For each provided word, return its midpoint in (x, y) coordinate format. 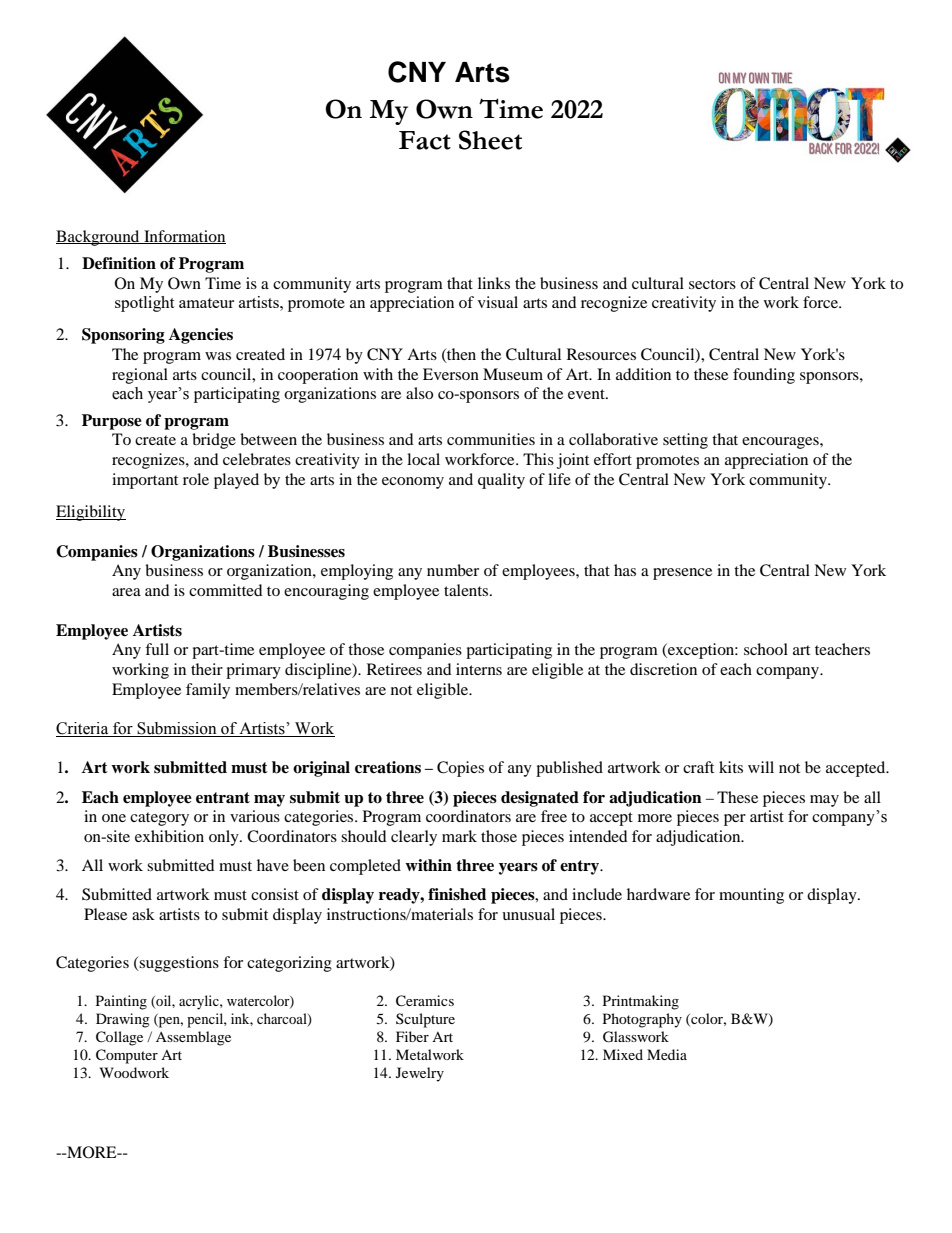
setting (685, 441)
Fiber (412, 1036)
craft (698, 767)
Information (184, 237)
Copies (460, 769)
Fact (425, 140)
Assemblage (193, 1038)
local (423, 459)
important (145, 481)
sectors (712, 284)
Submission (177, 729)
